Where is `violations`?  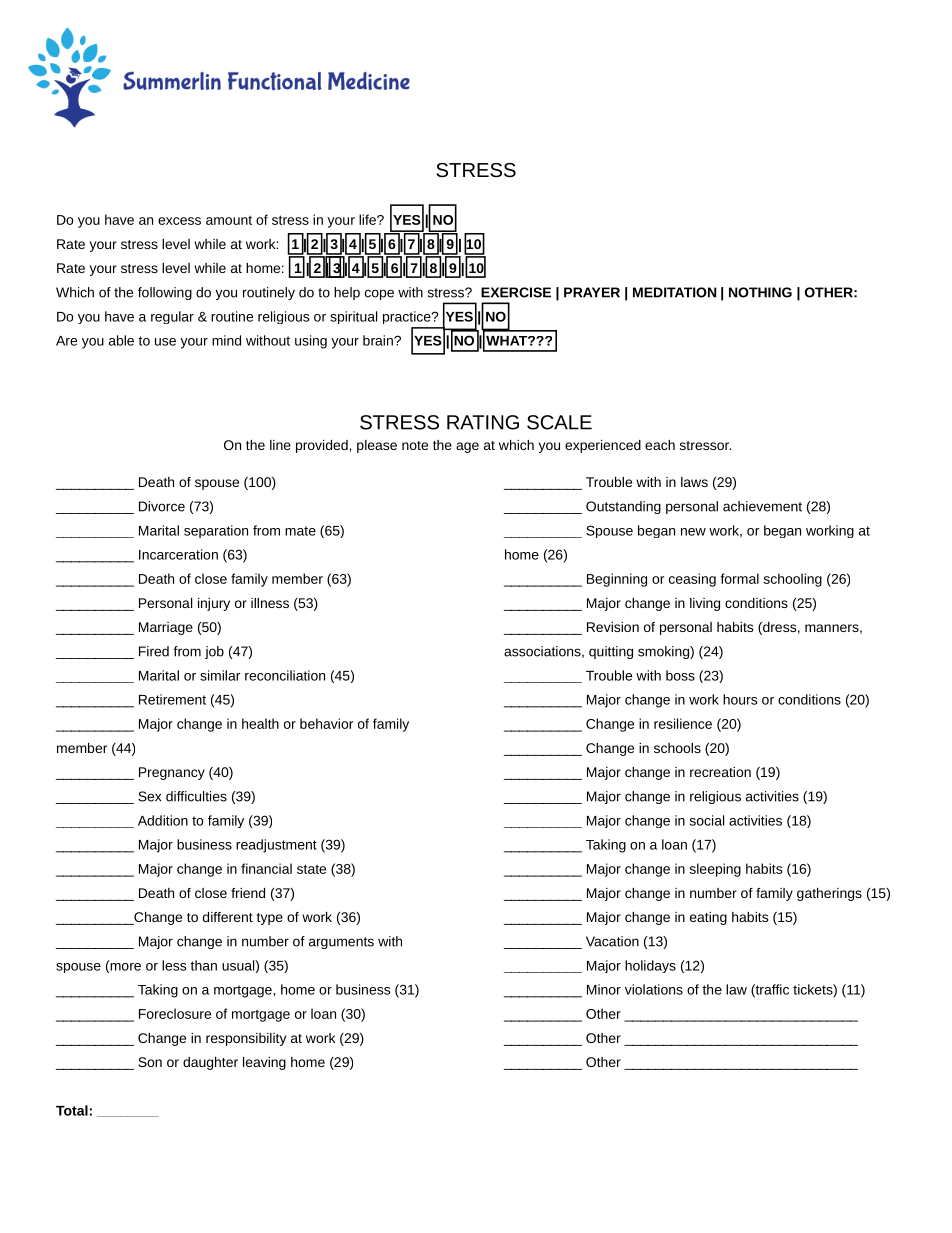 violations is located at coordinates (654, 989).
